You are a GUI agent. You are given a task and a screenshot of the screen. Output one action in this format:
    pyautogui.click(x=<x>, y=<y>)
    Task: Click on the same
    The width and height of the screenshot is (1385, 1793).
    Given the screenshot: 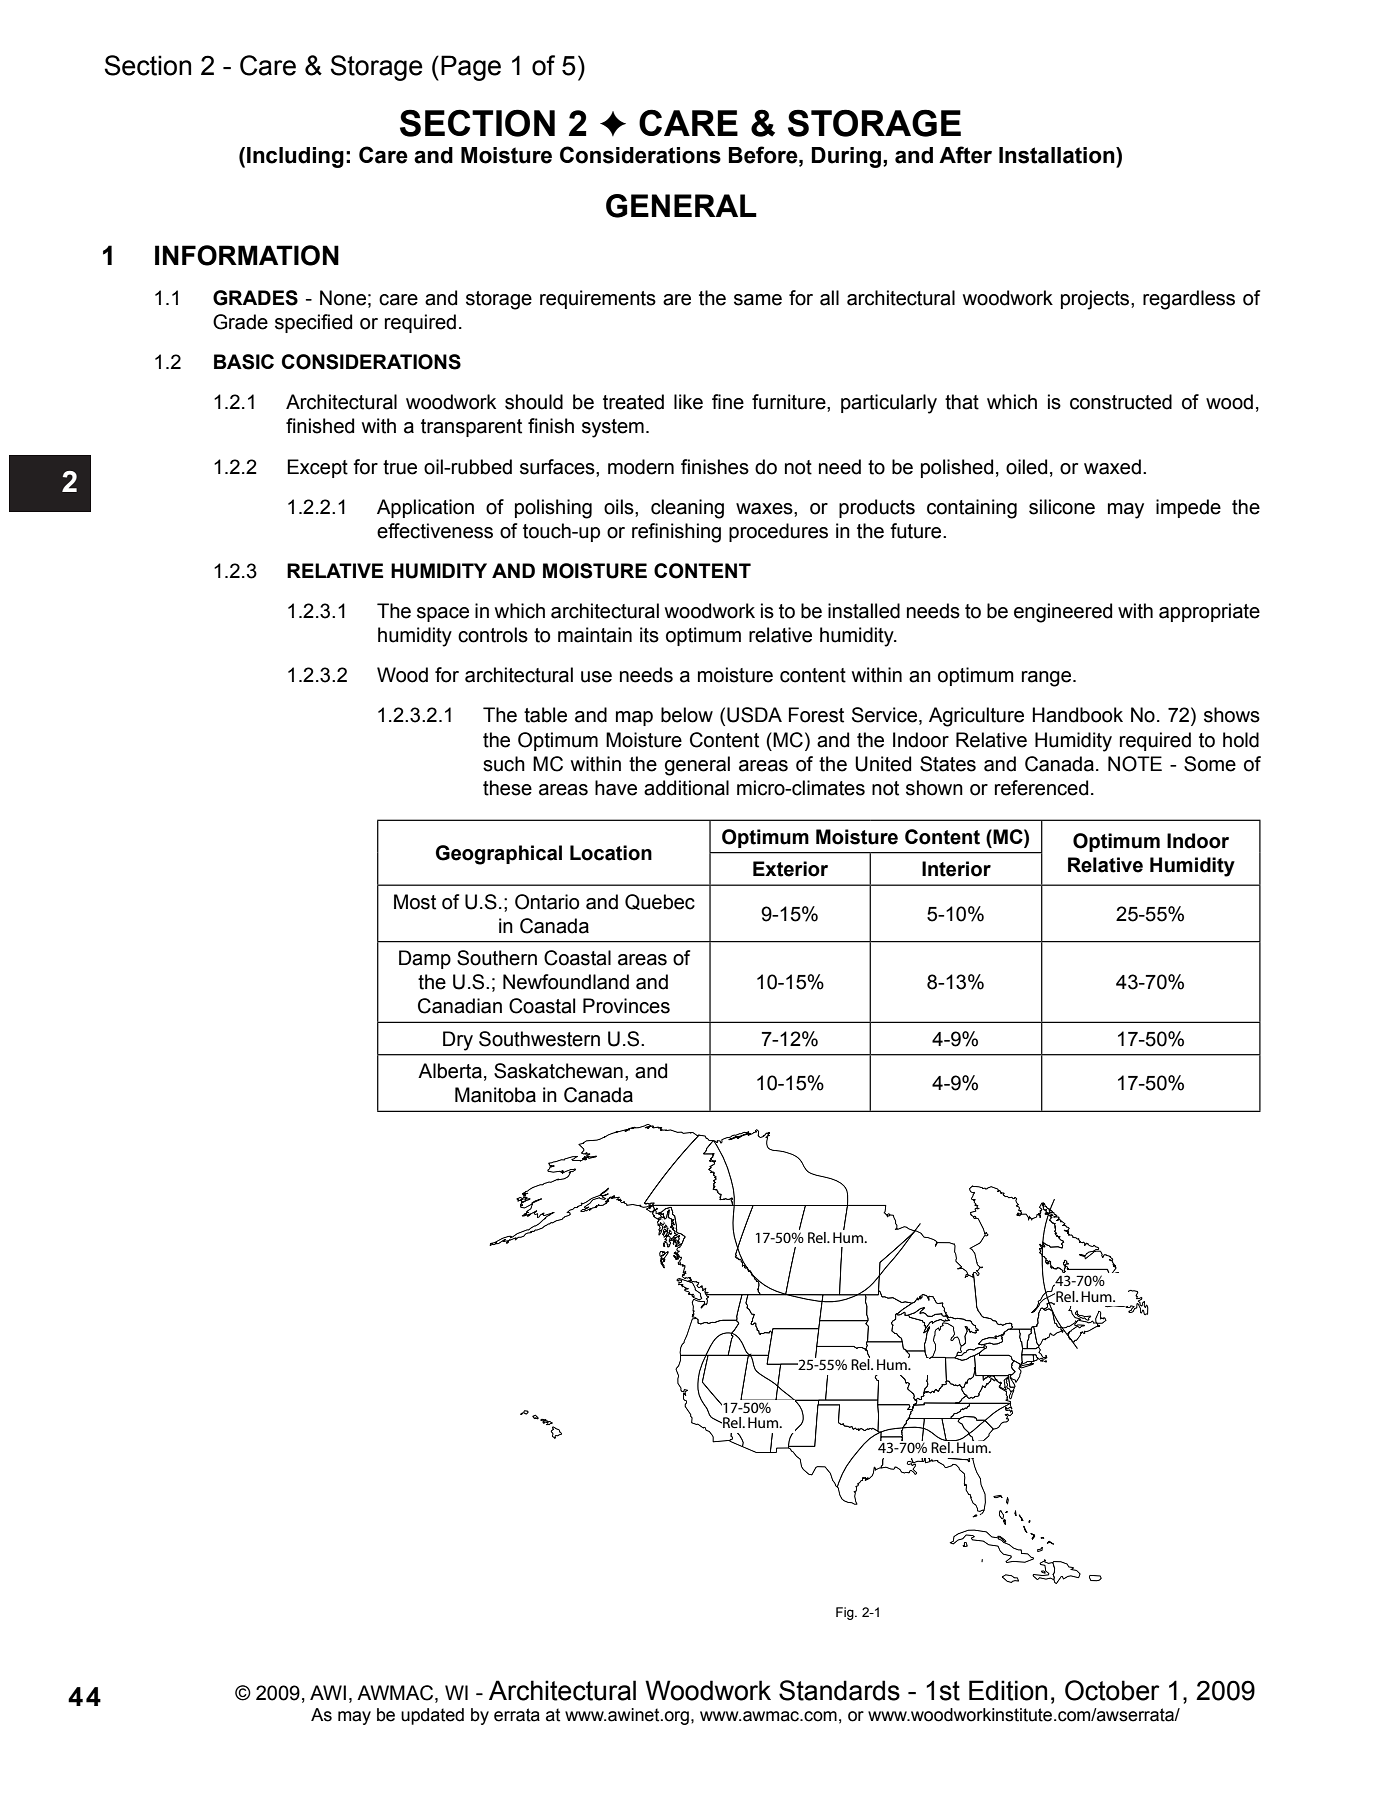 What is the action you would take?
    pyautogui.click(x=758, y=300)
